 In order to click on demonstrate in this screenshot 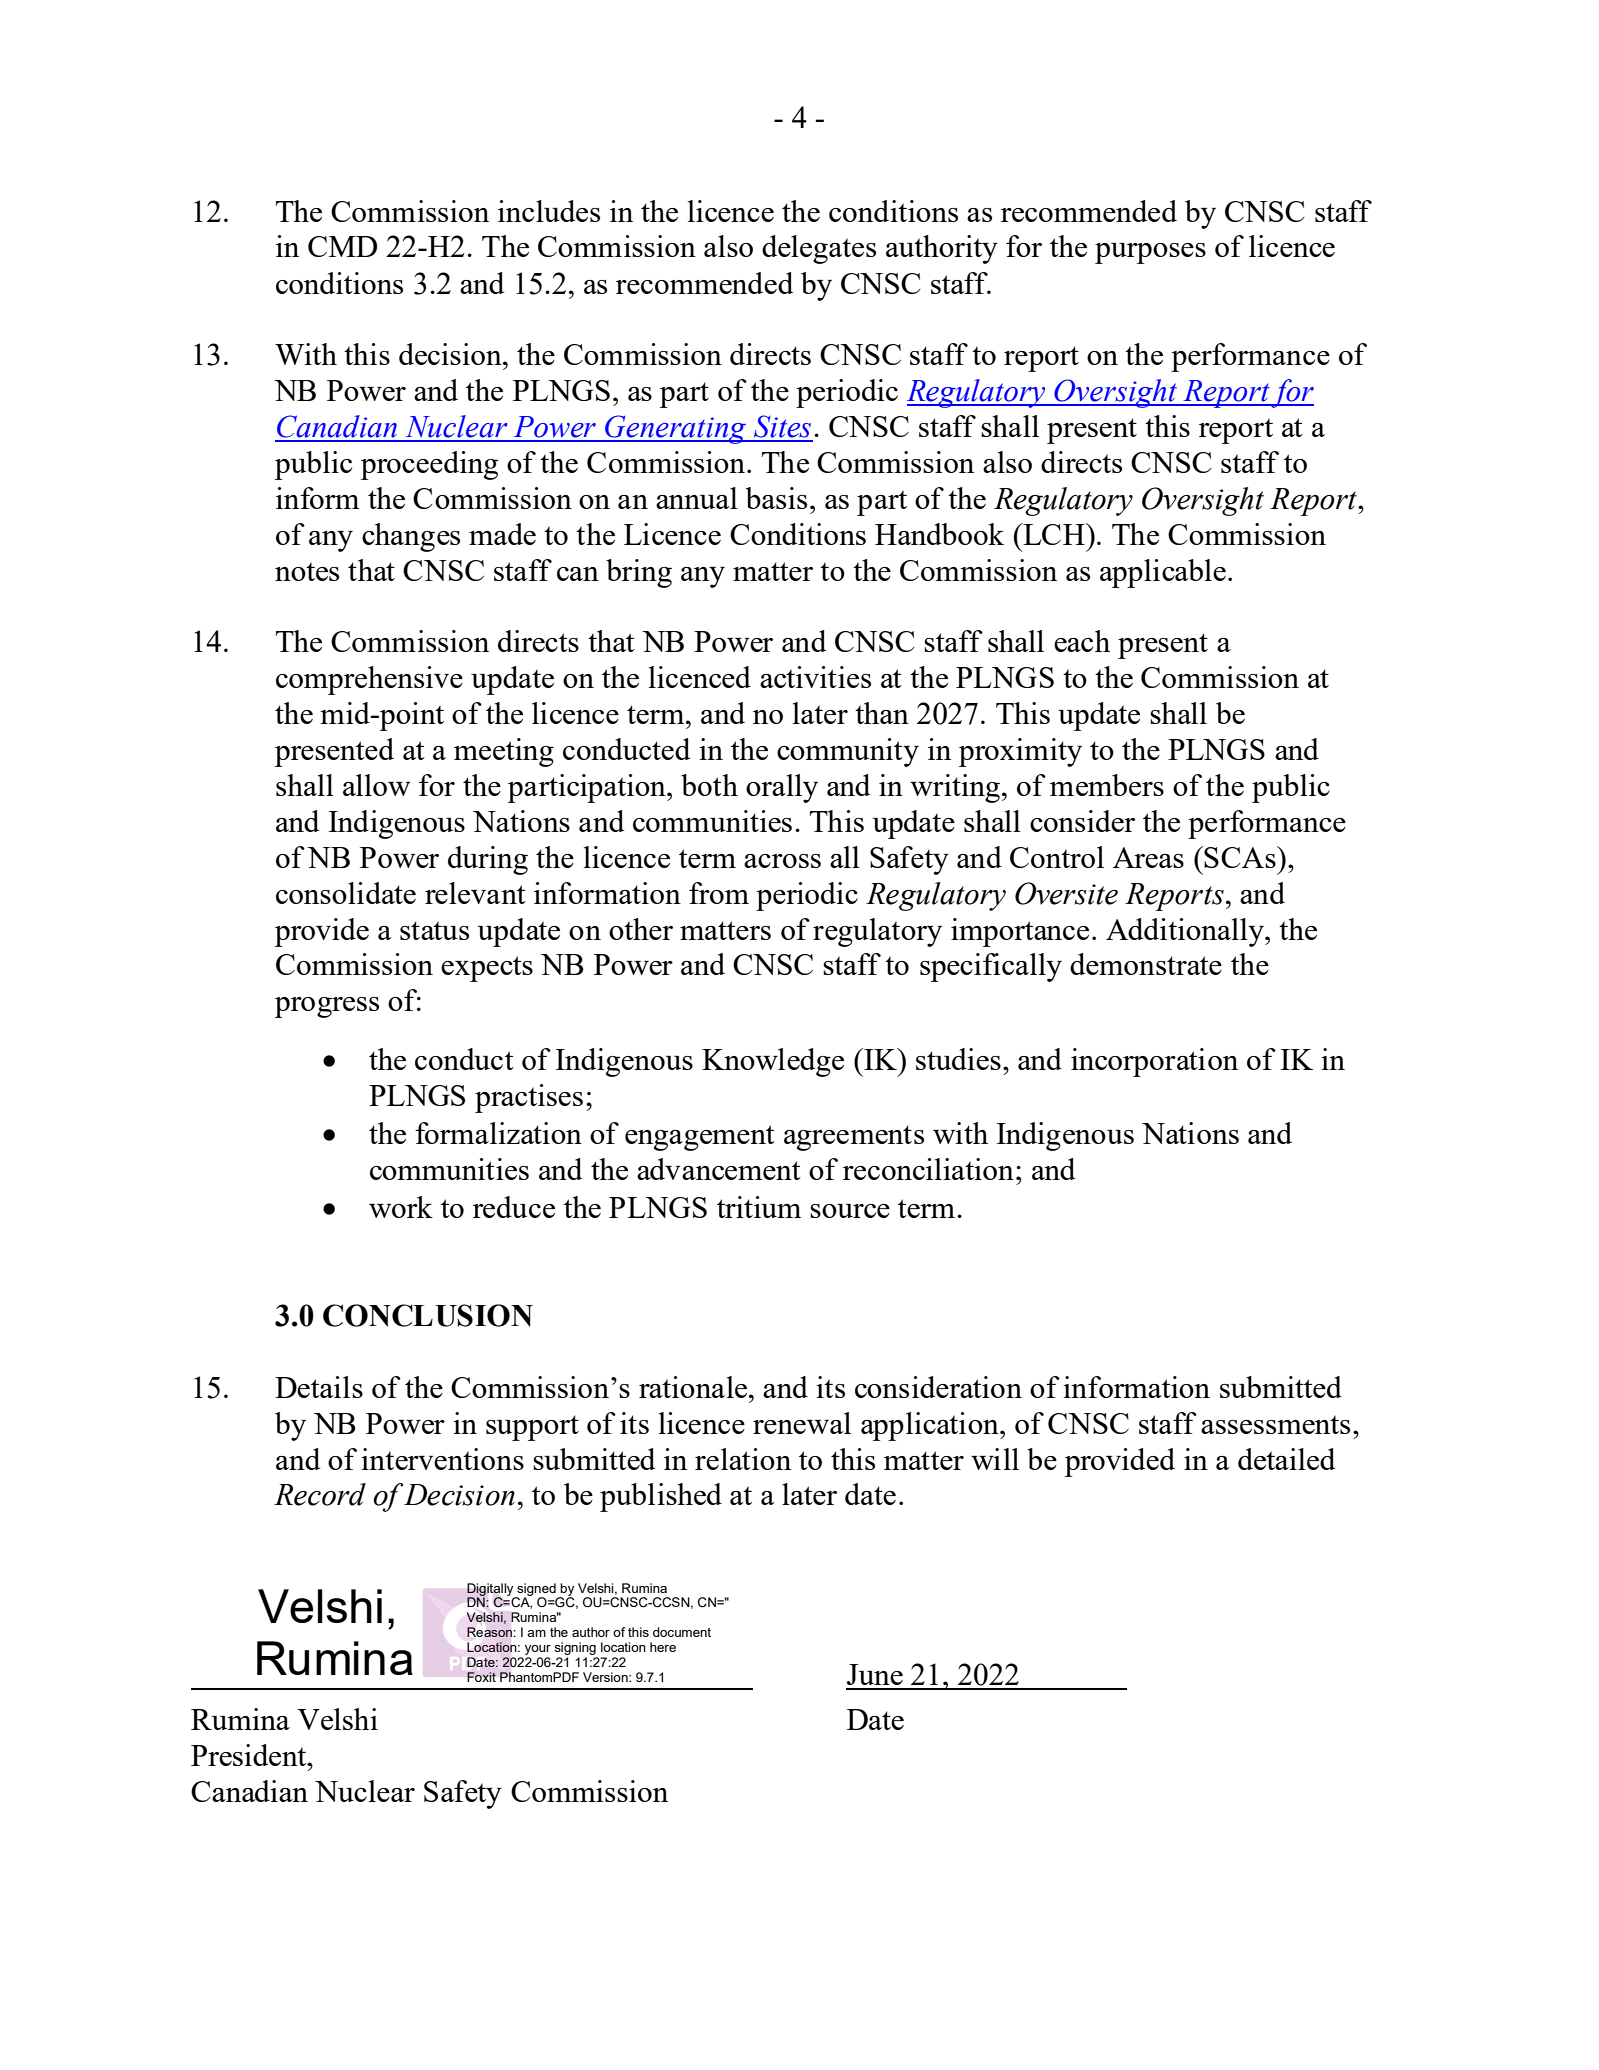, I will do `click(1146, 964)`.
